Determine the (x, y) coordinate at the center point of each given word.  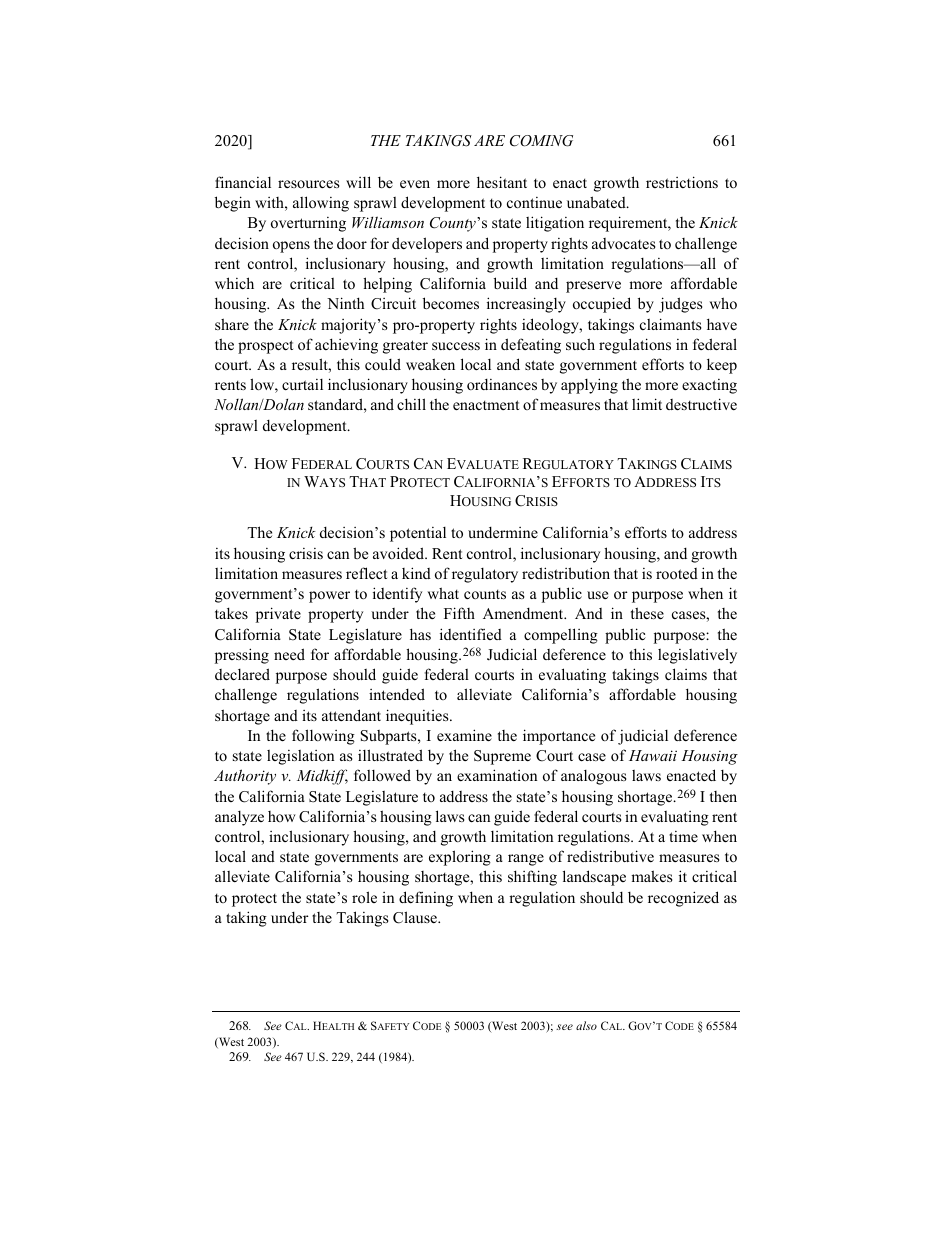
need (289, 654)
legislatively (697, 656)
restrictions (682, 182)
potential (418, 534)
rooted (677, 573)
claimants (670, 324)
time (683, 836)
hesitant (502, 182)
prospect (265, 347)
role (364, 897)
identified (471, 634)
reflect (366, 573)
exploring (460, 858)
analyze (239, 818)
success (456, 346)
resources (308, 184)
